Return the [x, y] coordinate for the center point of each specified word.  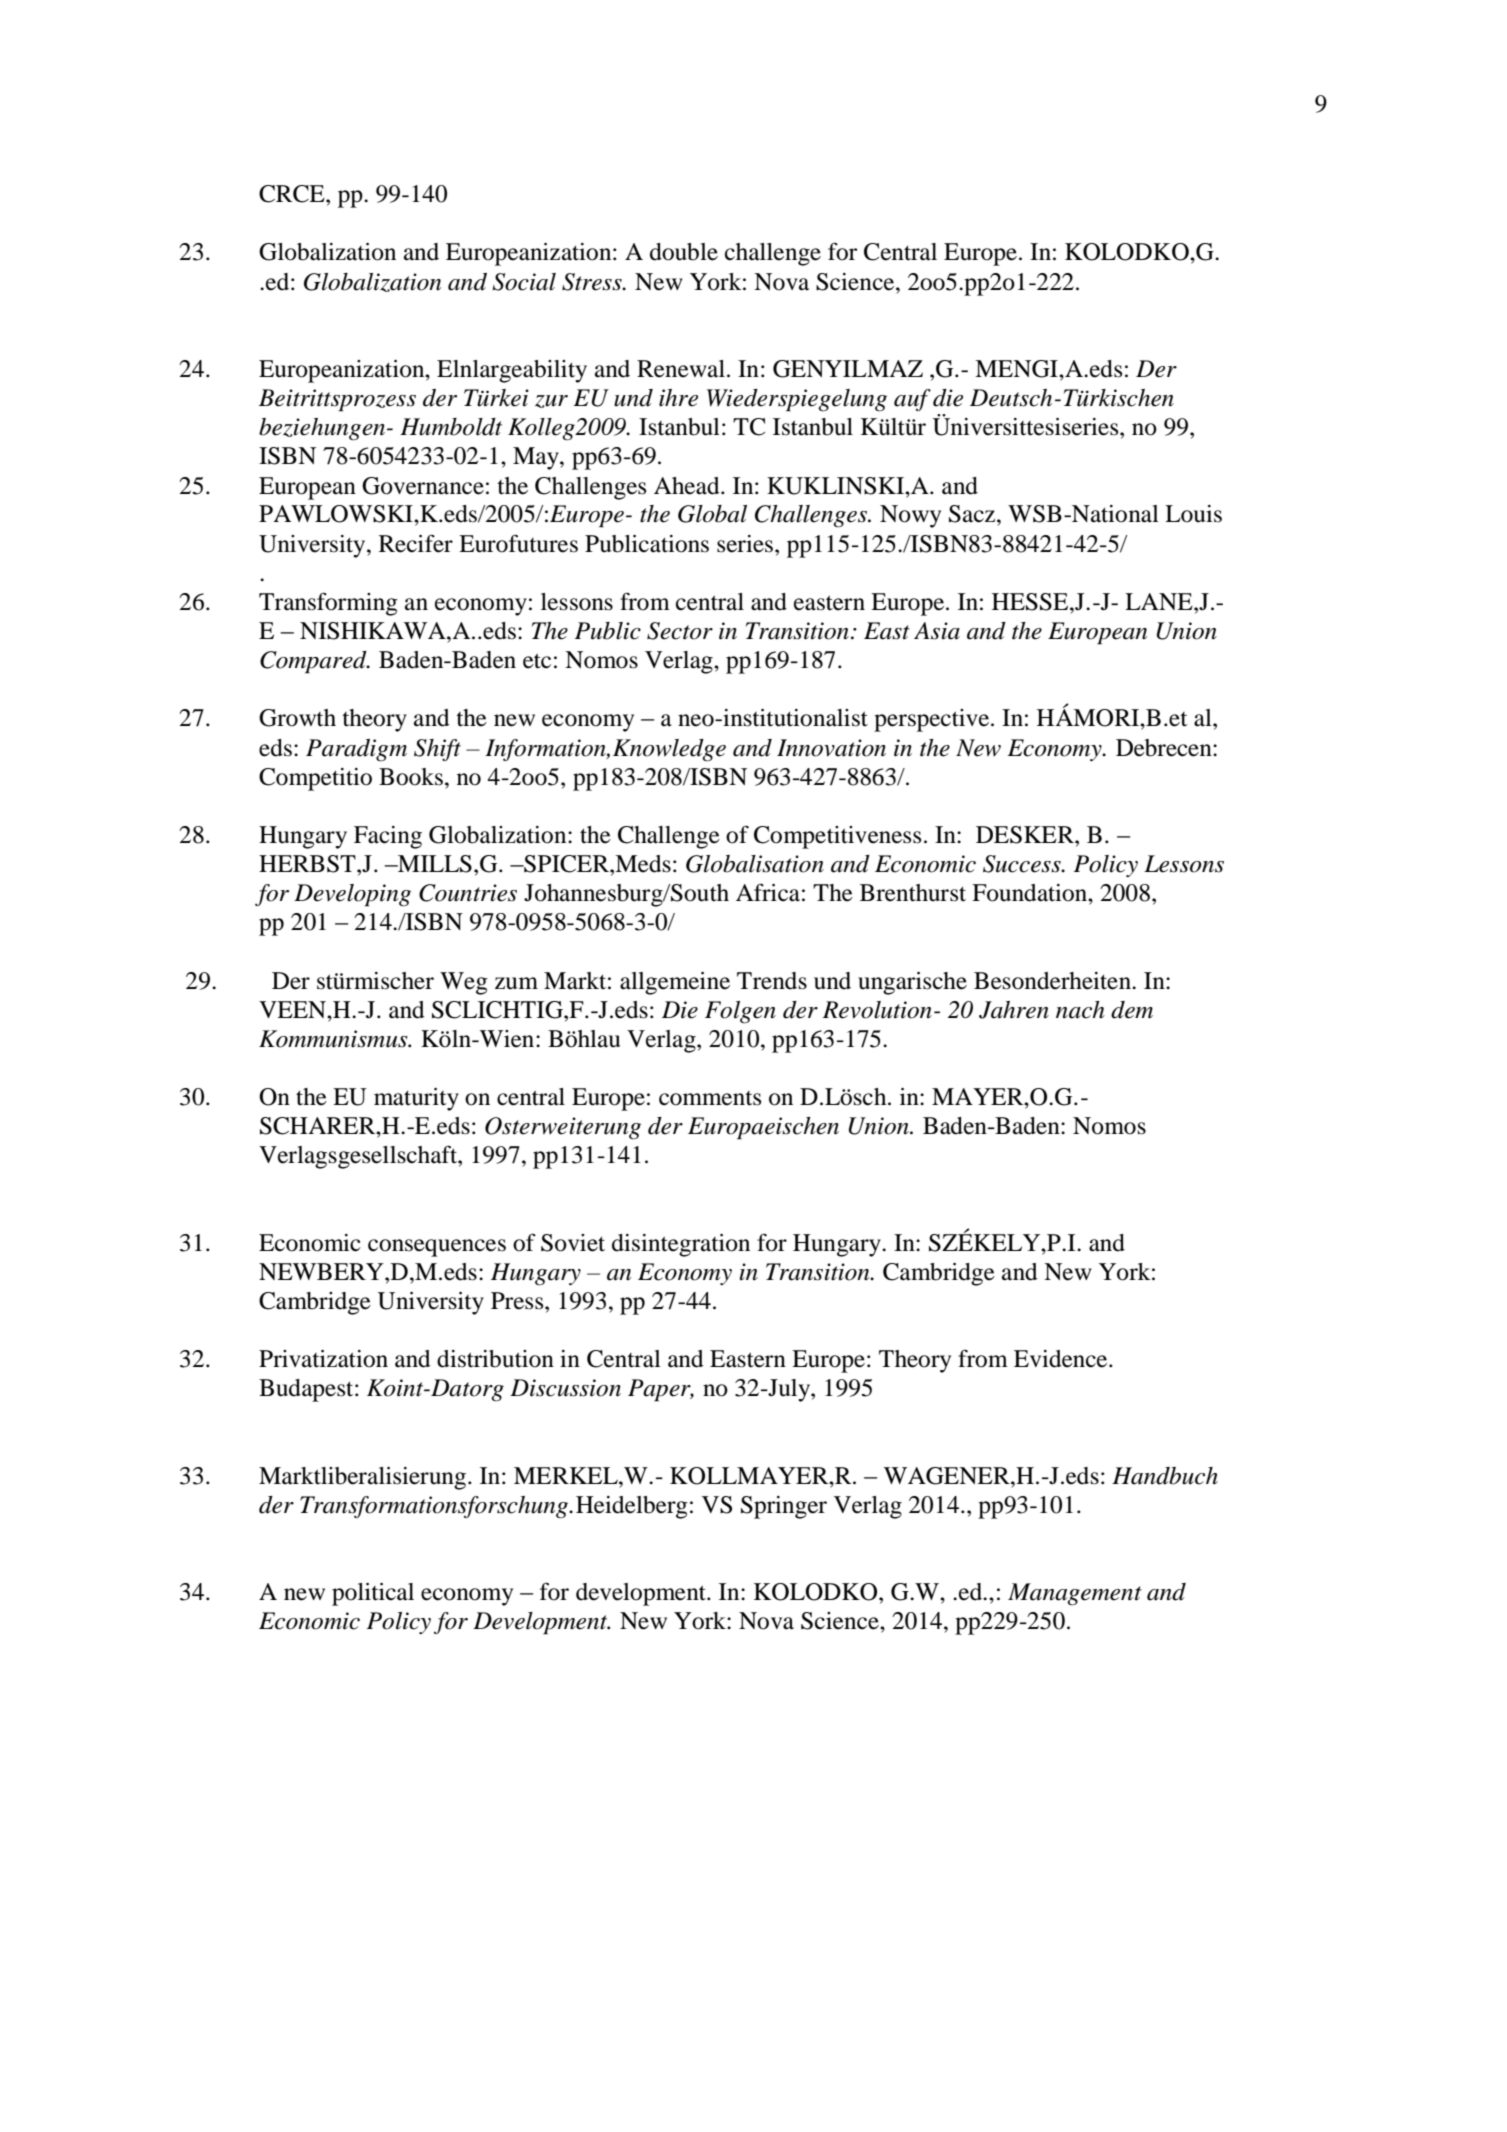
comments [710, 1098]
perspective [933, 720]
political [373, 1594]
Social [524, 282]
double [684, 252]
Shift [437, 750]
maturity [416, 1099]
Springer [784, 1507]
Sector [680, 631]
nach [1080, 1010]
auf [912, 400]
